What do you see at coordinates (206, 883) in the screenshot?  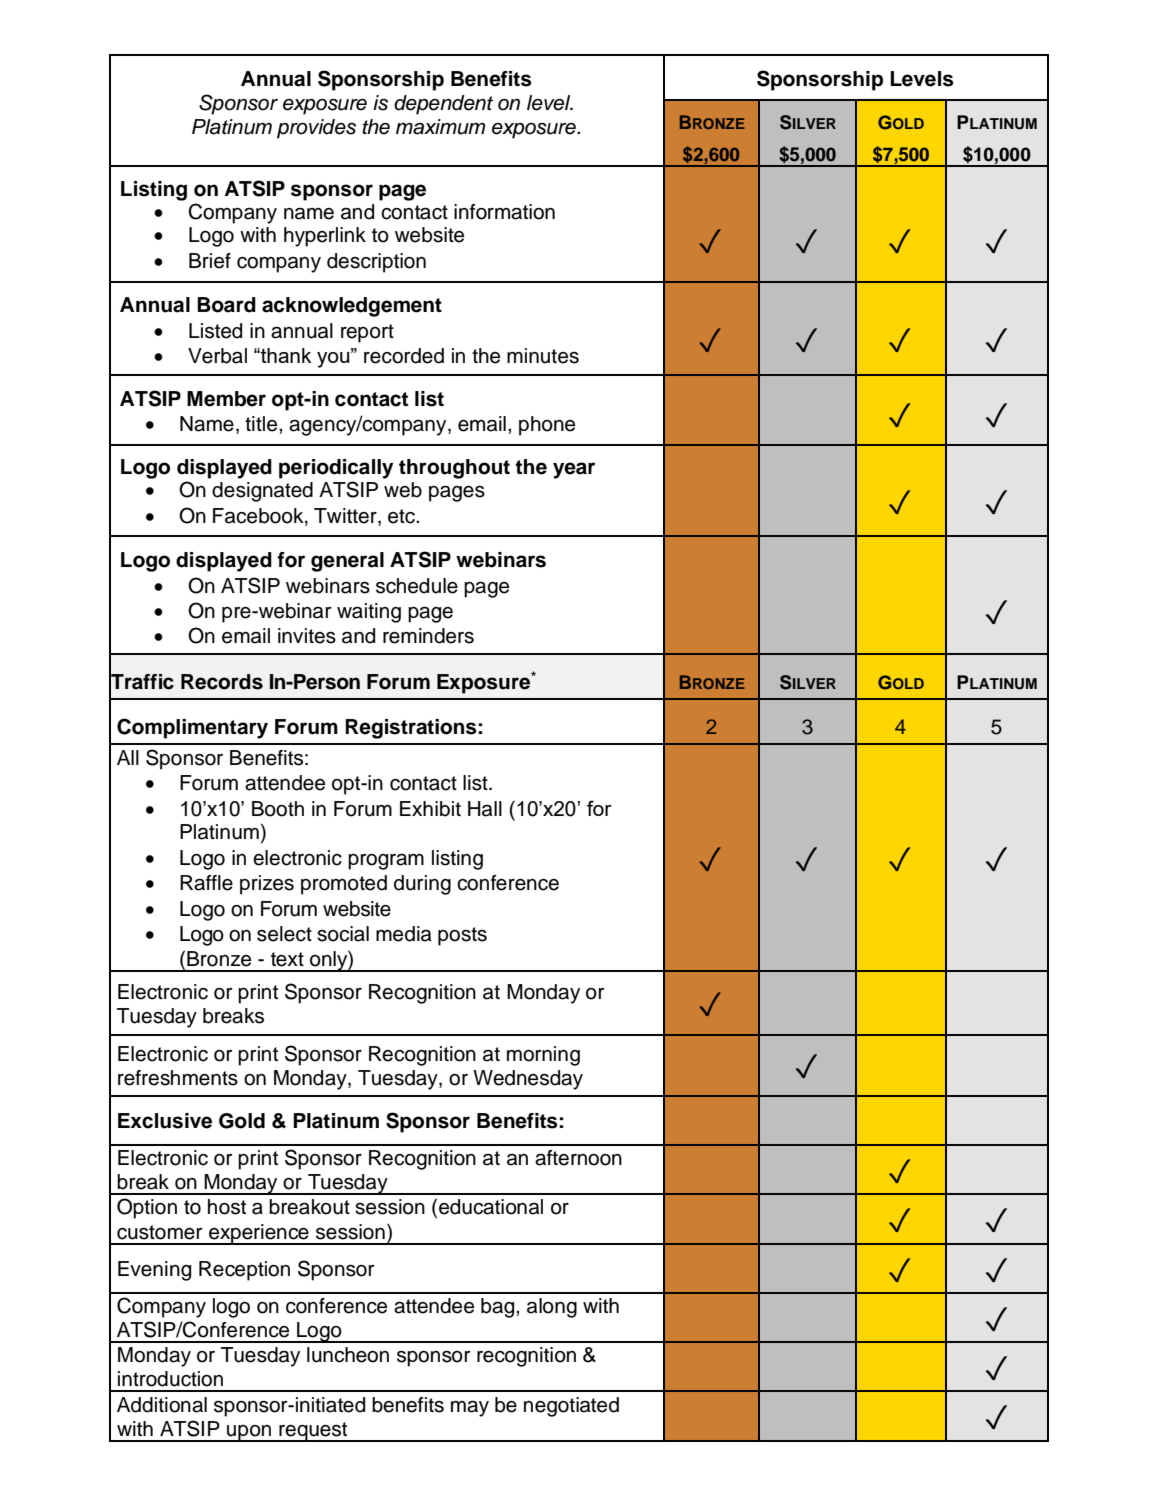 I see `Raffle` at bounding box center [206, 883].
